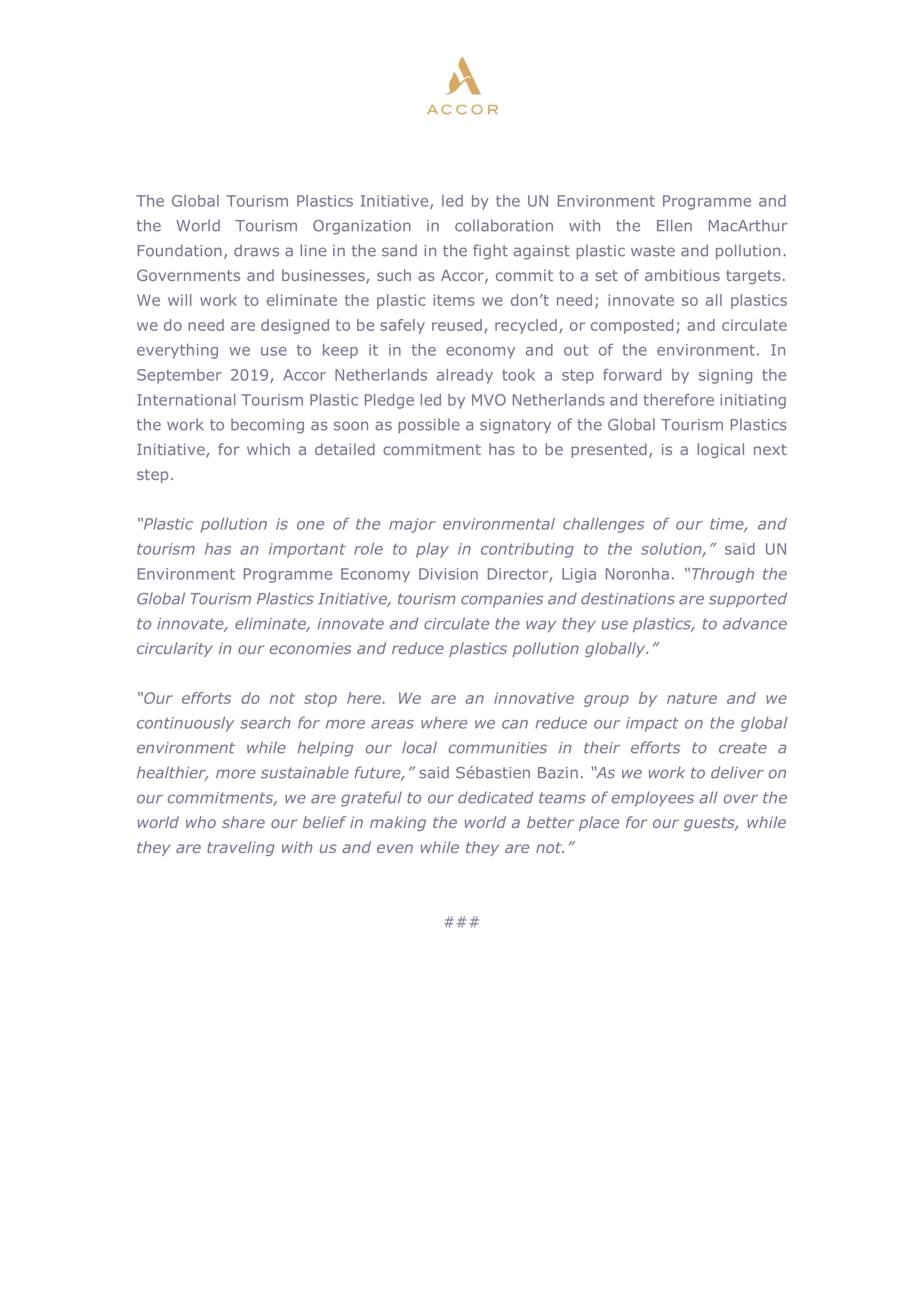 Image resolution: width=924 pixels, height=1308 pixels. I want to click on draws, so click(256, 250).
